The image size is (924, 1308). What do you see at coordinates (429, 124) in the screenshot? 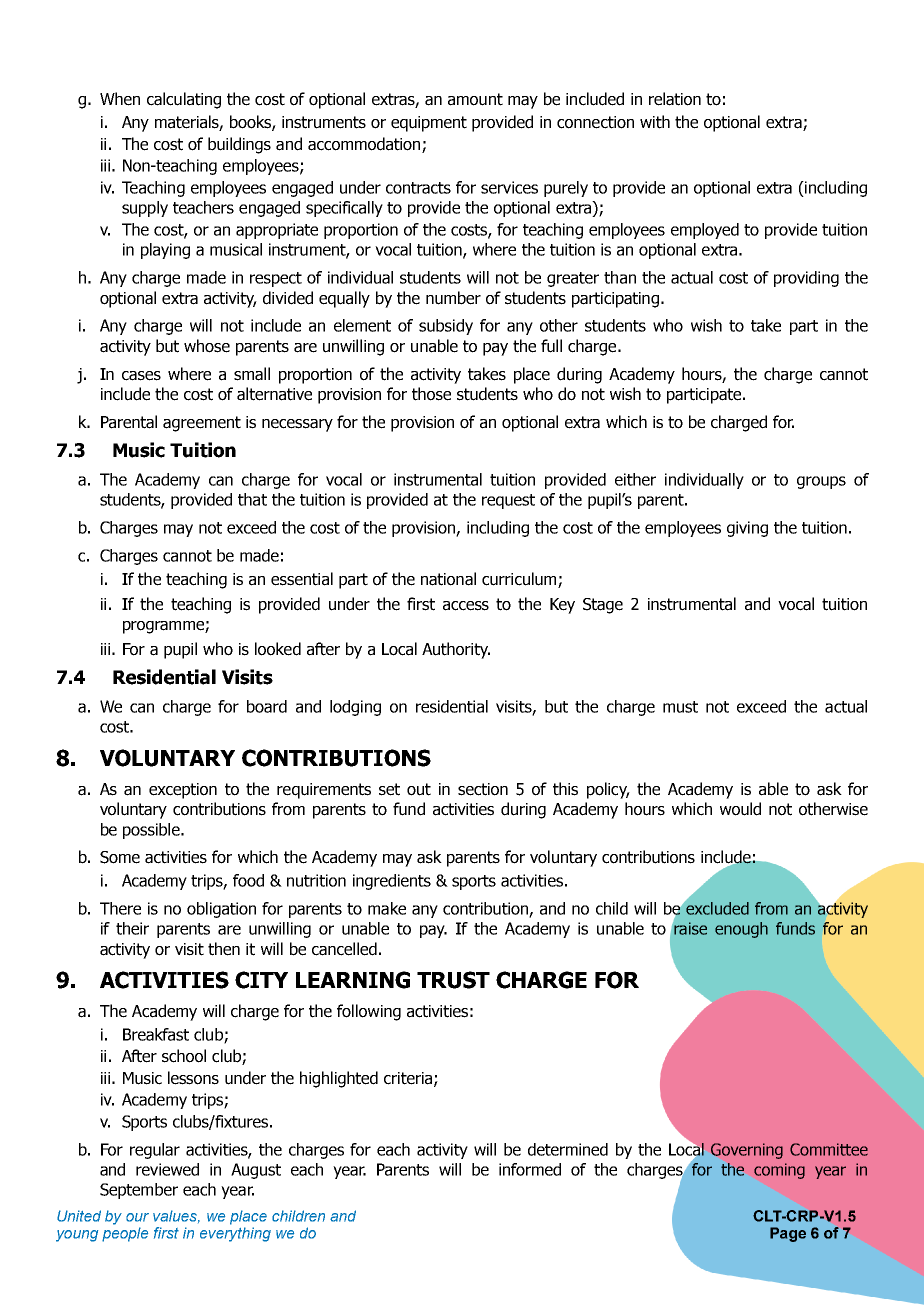
I see `equipment` at bounding box center [429, 124].
